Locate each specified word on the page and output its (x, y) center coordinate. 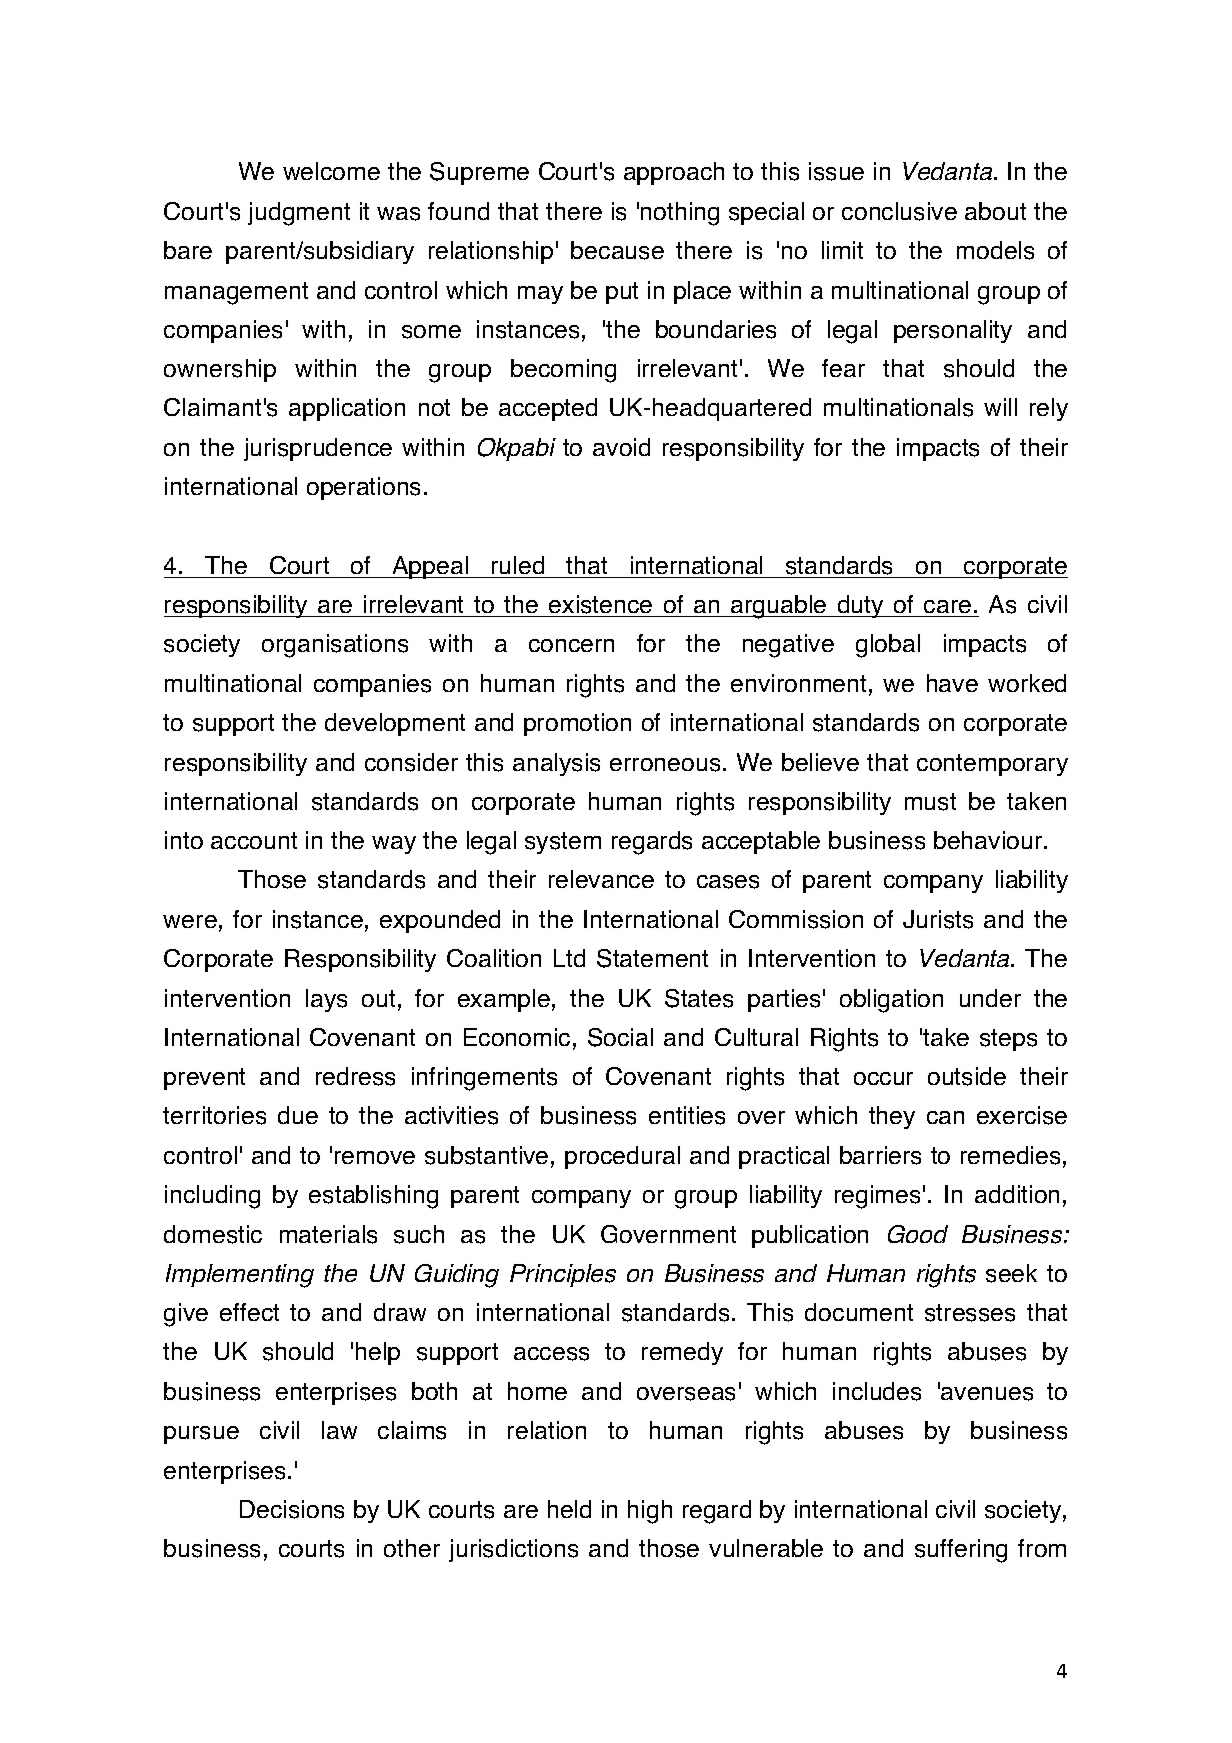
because (617, 250)
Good (918, 1234)
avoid (621, 447)
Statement (652, 958)
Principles (563, 1275)
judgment (299, 214)
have (952, 683)
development (395, 724)
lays (326, 1000)
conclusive (899, 211)
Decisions (292, 1509)
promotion (577, 724)
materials (328, 1234)
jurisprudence (318, 449)
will (1000, 407)
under (990, 998)
